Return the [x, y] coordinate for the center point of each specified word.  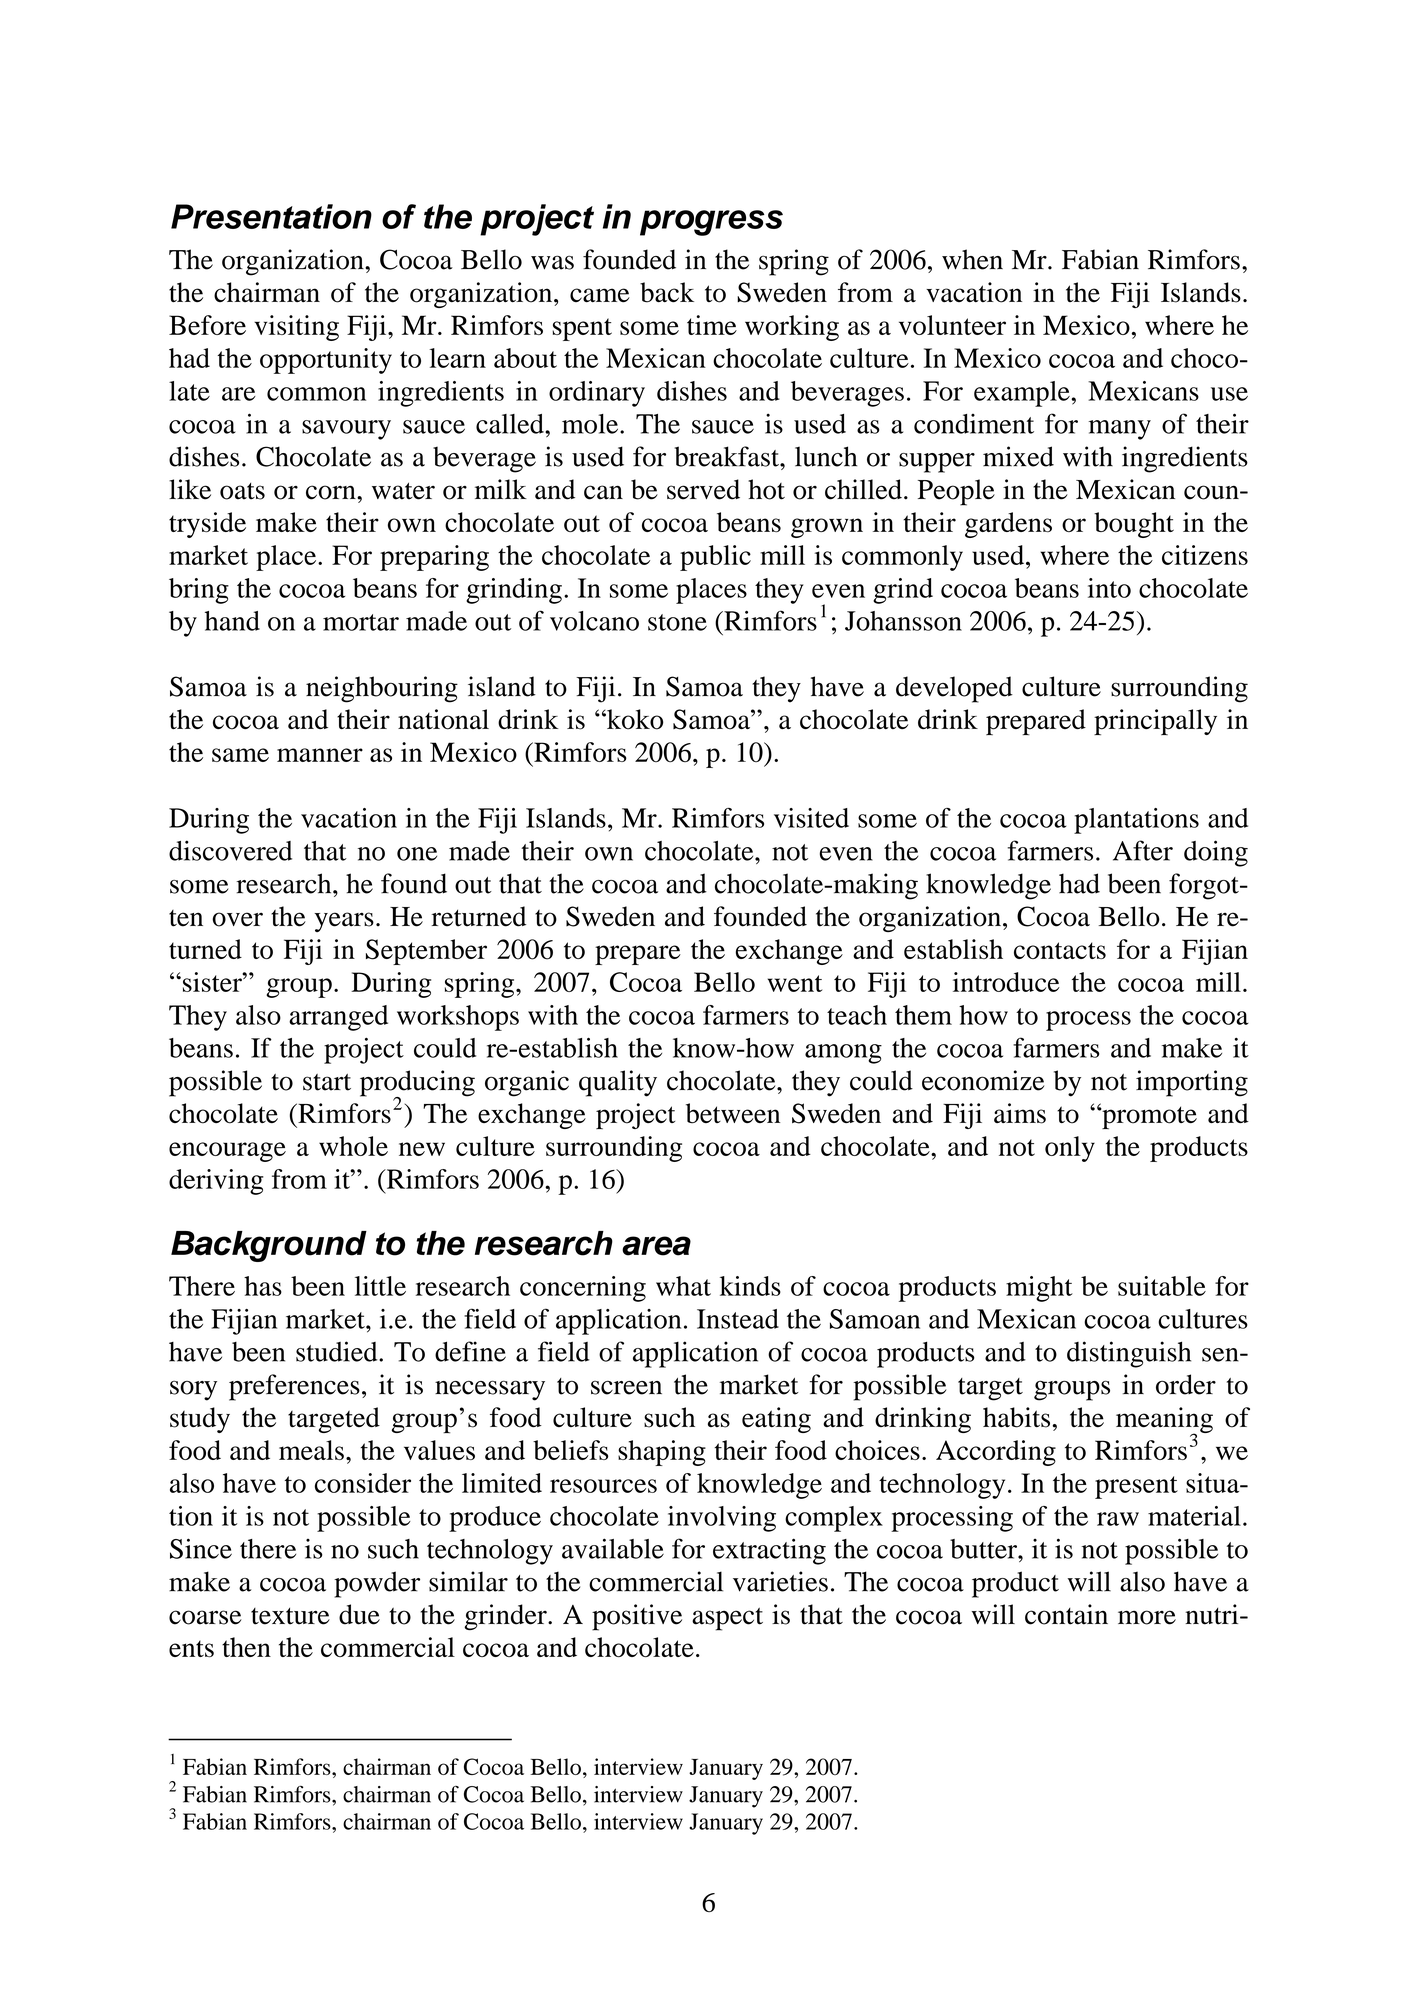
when [972, 259]
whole [353, 1146]
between [733, 1113]
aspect [727, 1619]
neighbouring [382, 689]
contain [1066, 1614]
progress [711, 223]
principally [1155, 722]
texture [290, 1616]
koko [634, 719]
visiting [296, 328]
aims [1020, 1113]
